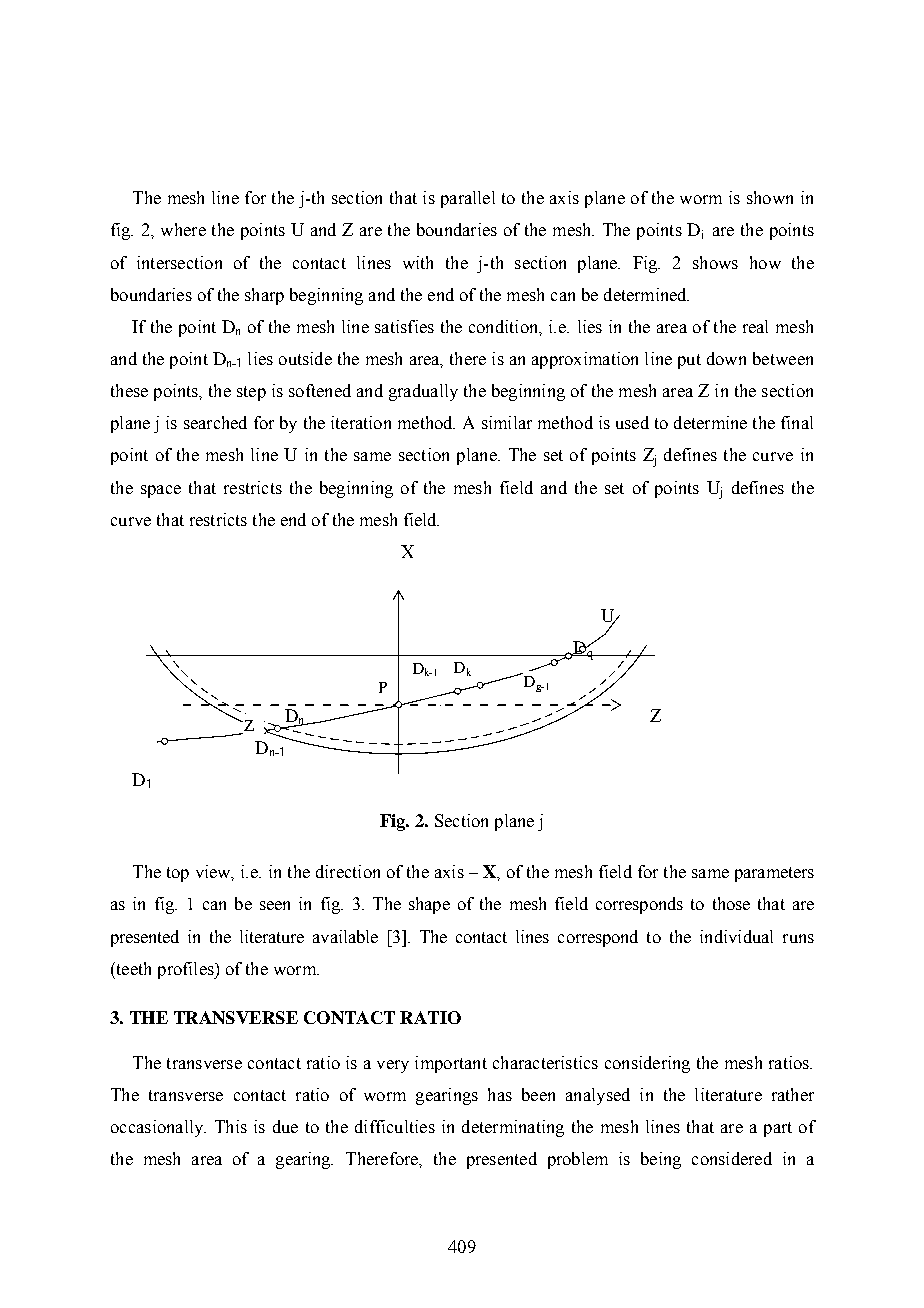 Image resolution: width=924 pixels, height=1308 pixels. Describe the element at coordinates (348, 871) in the screenshot. I see `direction` at that location.
